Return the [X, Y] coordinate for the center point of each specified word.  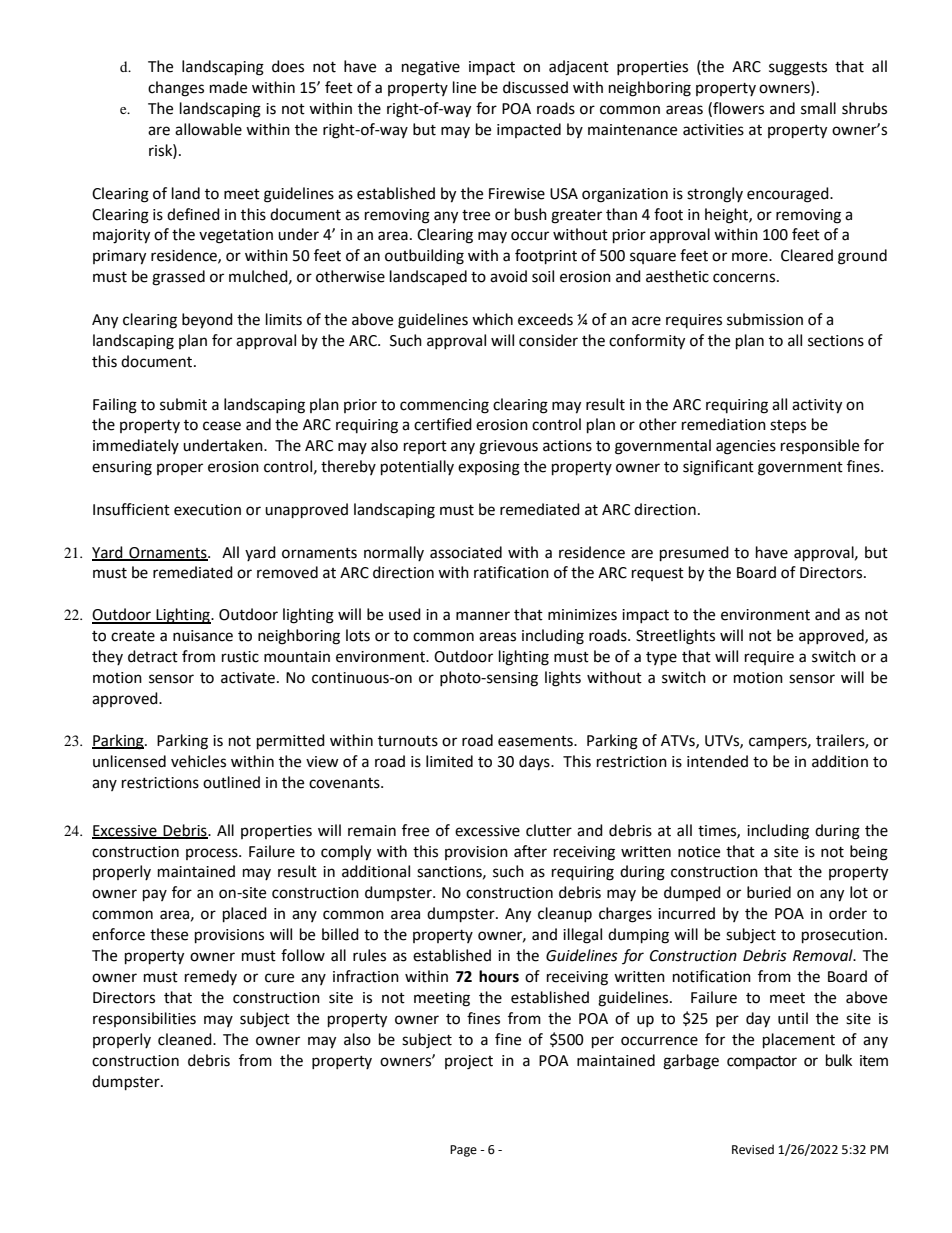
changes [176, 89]
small [818, 108]
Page [463, 1151]
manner [483, 616]
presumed [694, 554]
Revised [753, 1149]
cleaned [186, 1039]
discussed [535, 87]
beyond [207, 321]
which [492, 319]
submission [765, 319]
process [213, 854]
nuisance [203, 636]
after [530, 851]
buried [769, 892]
